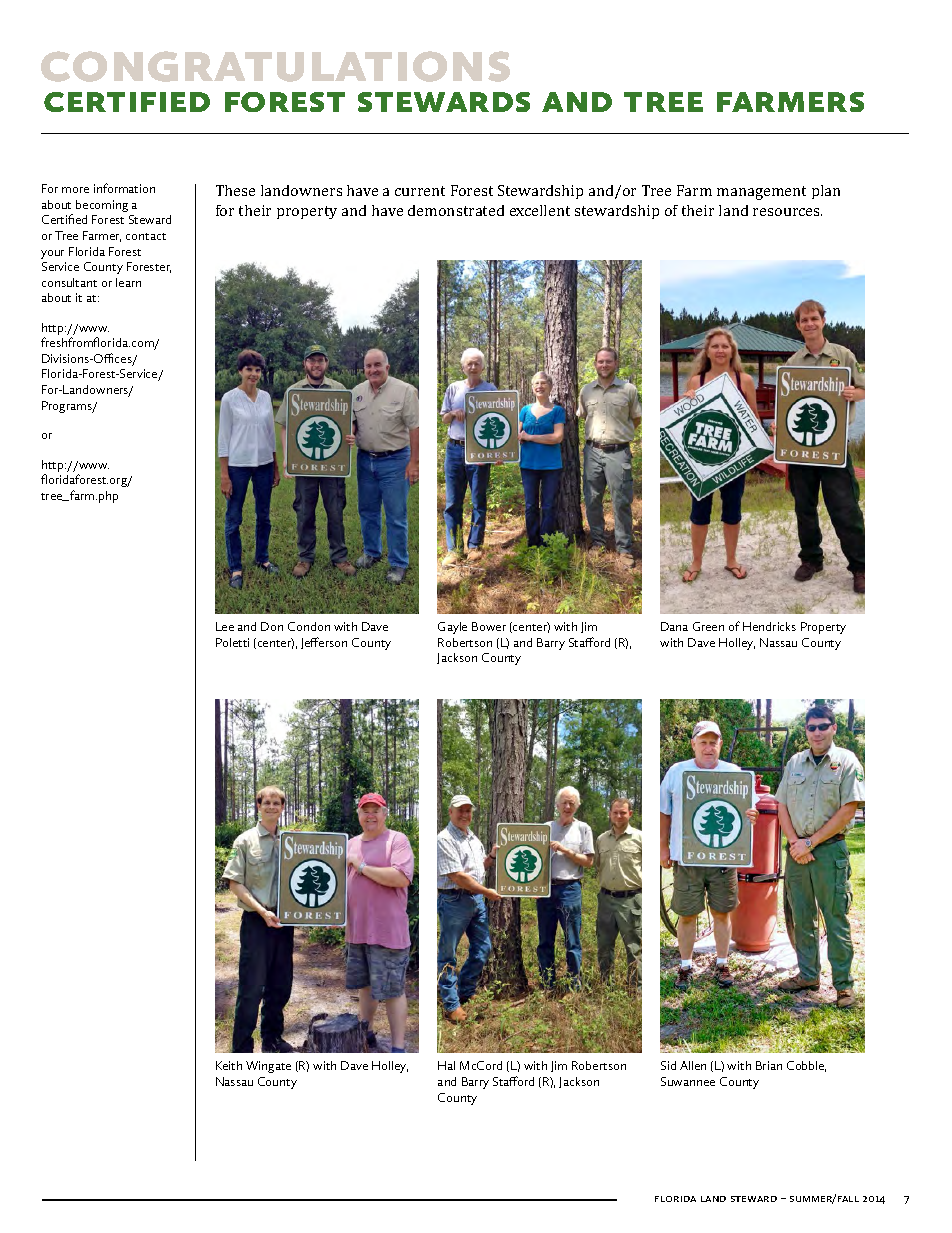 The width and height of the screenshot is (952, 1233). Describe the element at coordinates (128, 282) in the screenshot. I see `learn` at that location.
